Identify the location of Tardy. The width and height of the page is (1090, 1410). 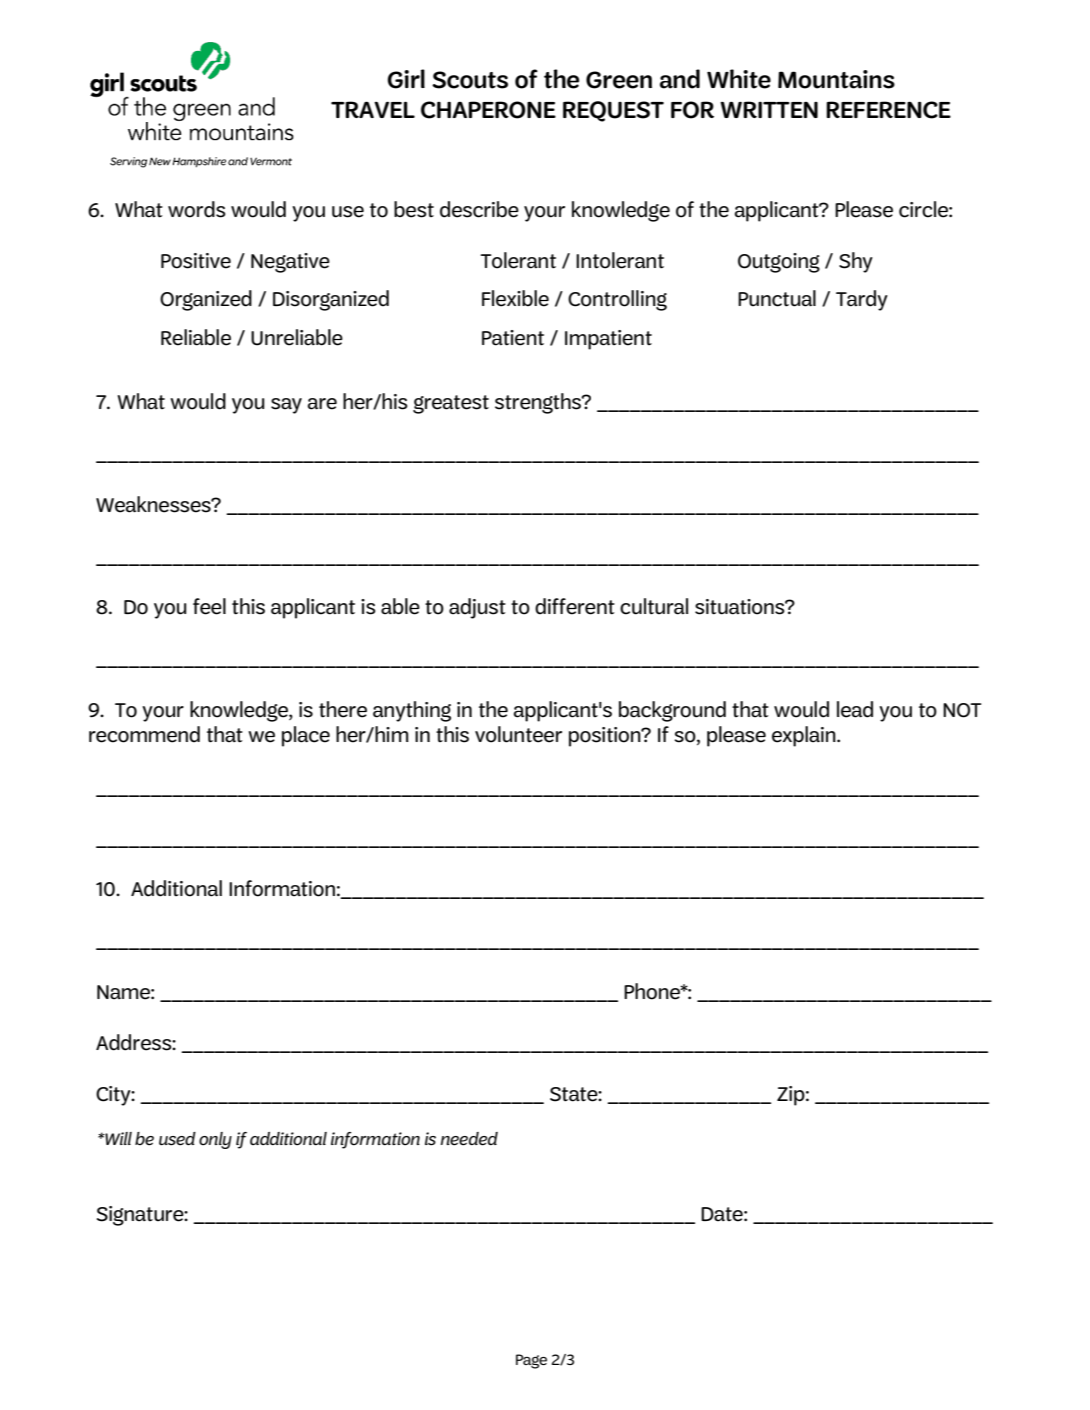
(862, 300).
